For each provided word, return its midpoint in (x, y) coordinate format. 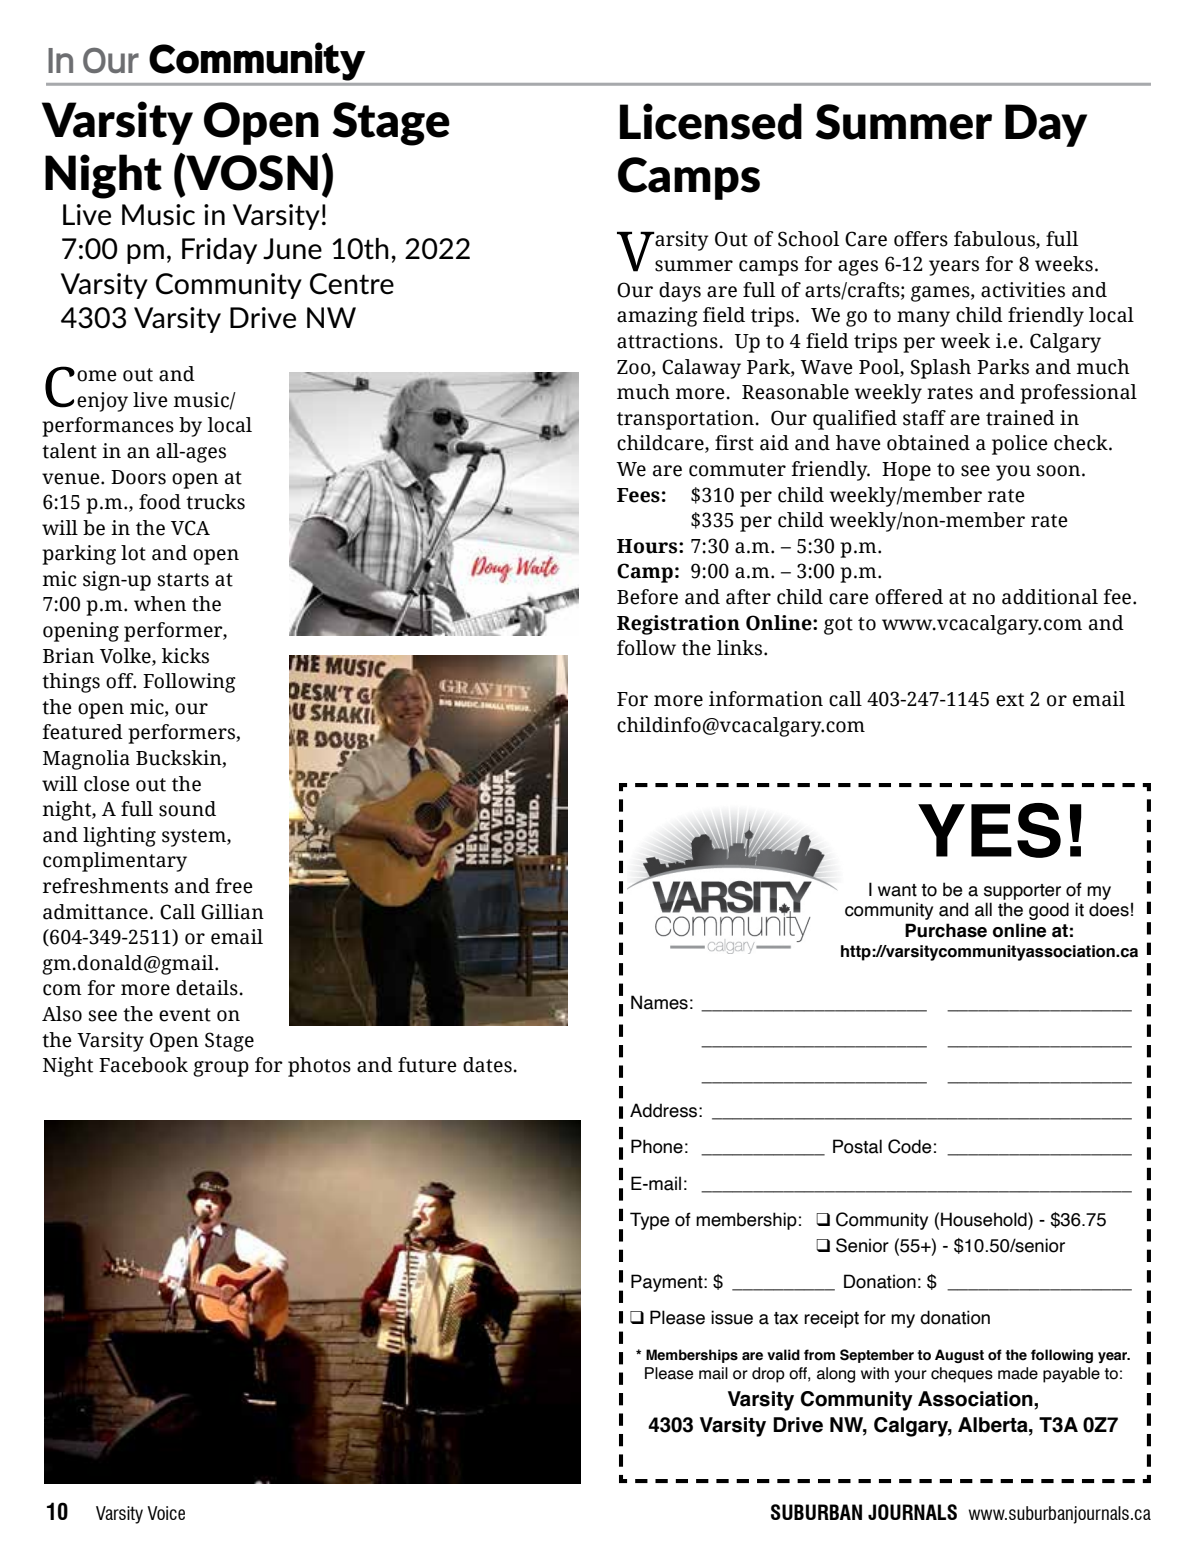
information (766, 699)
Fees (638, 495)
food (160, 502)
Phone (657, 1146)
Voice (166, 1513)
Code (910, 1146)
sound (187, 809)
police (1020, 445)
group (221, 1069)
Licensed (711, 121)
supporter (1022, 892)
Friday (219, 251)
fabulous (995, 239)
